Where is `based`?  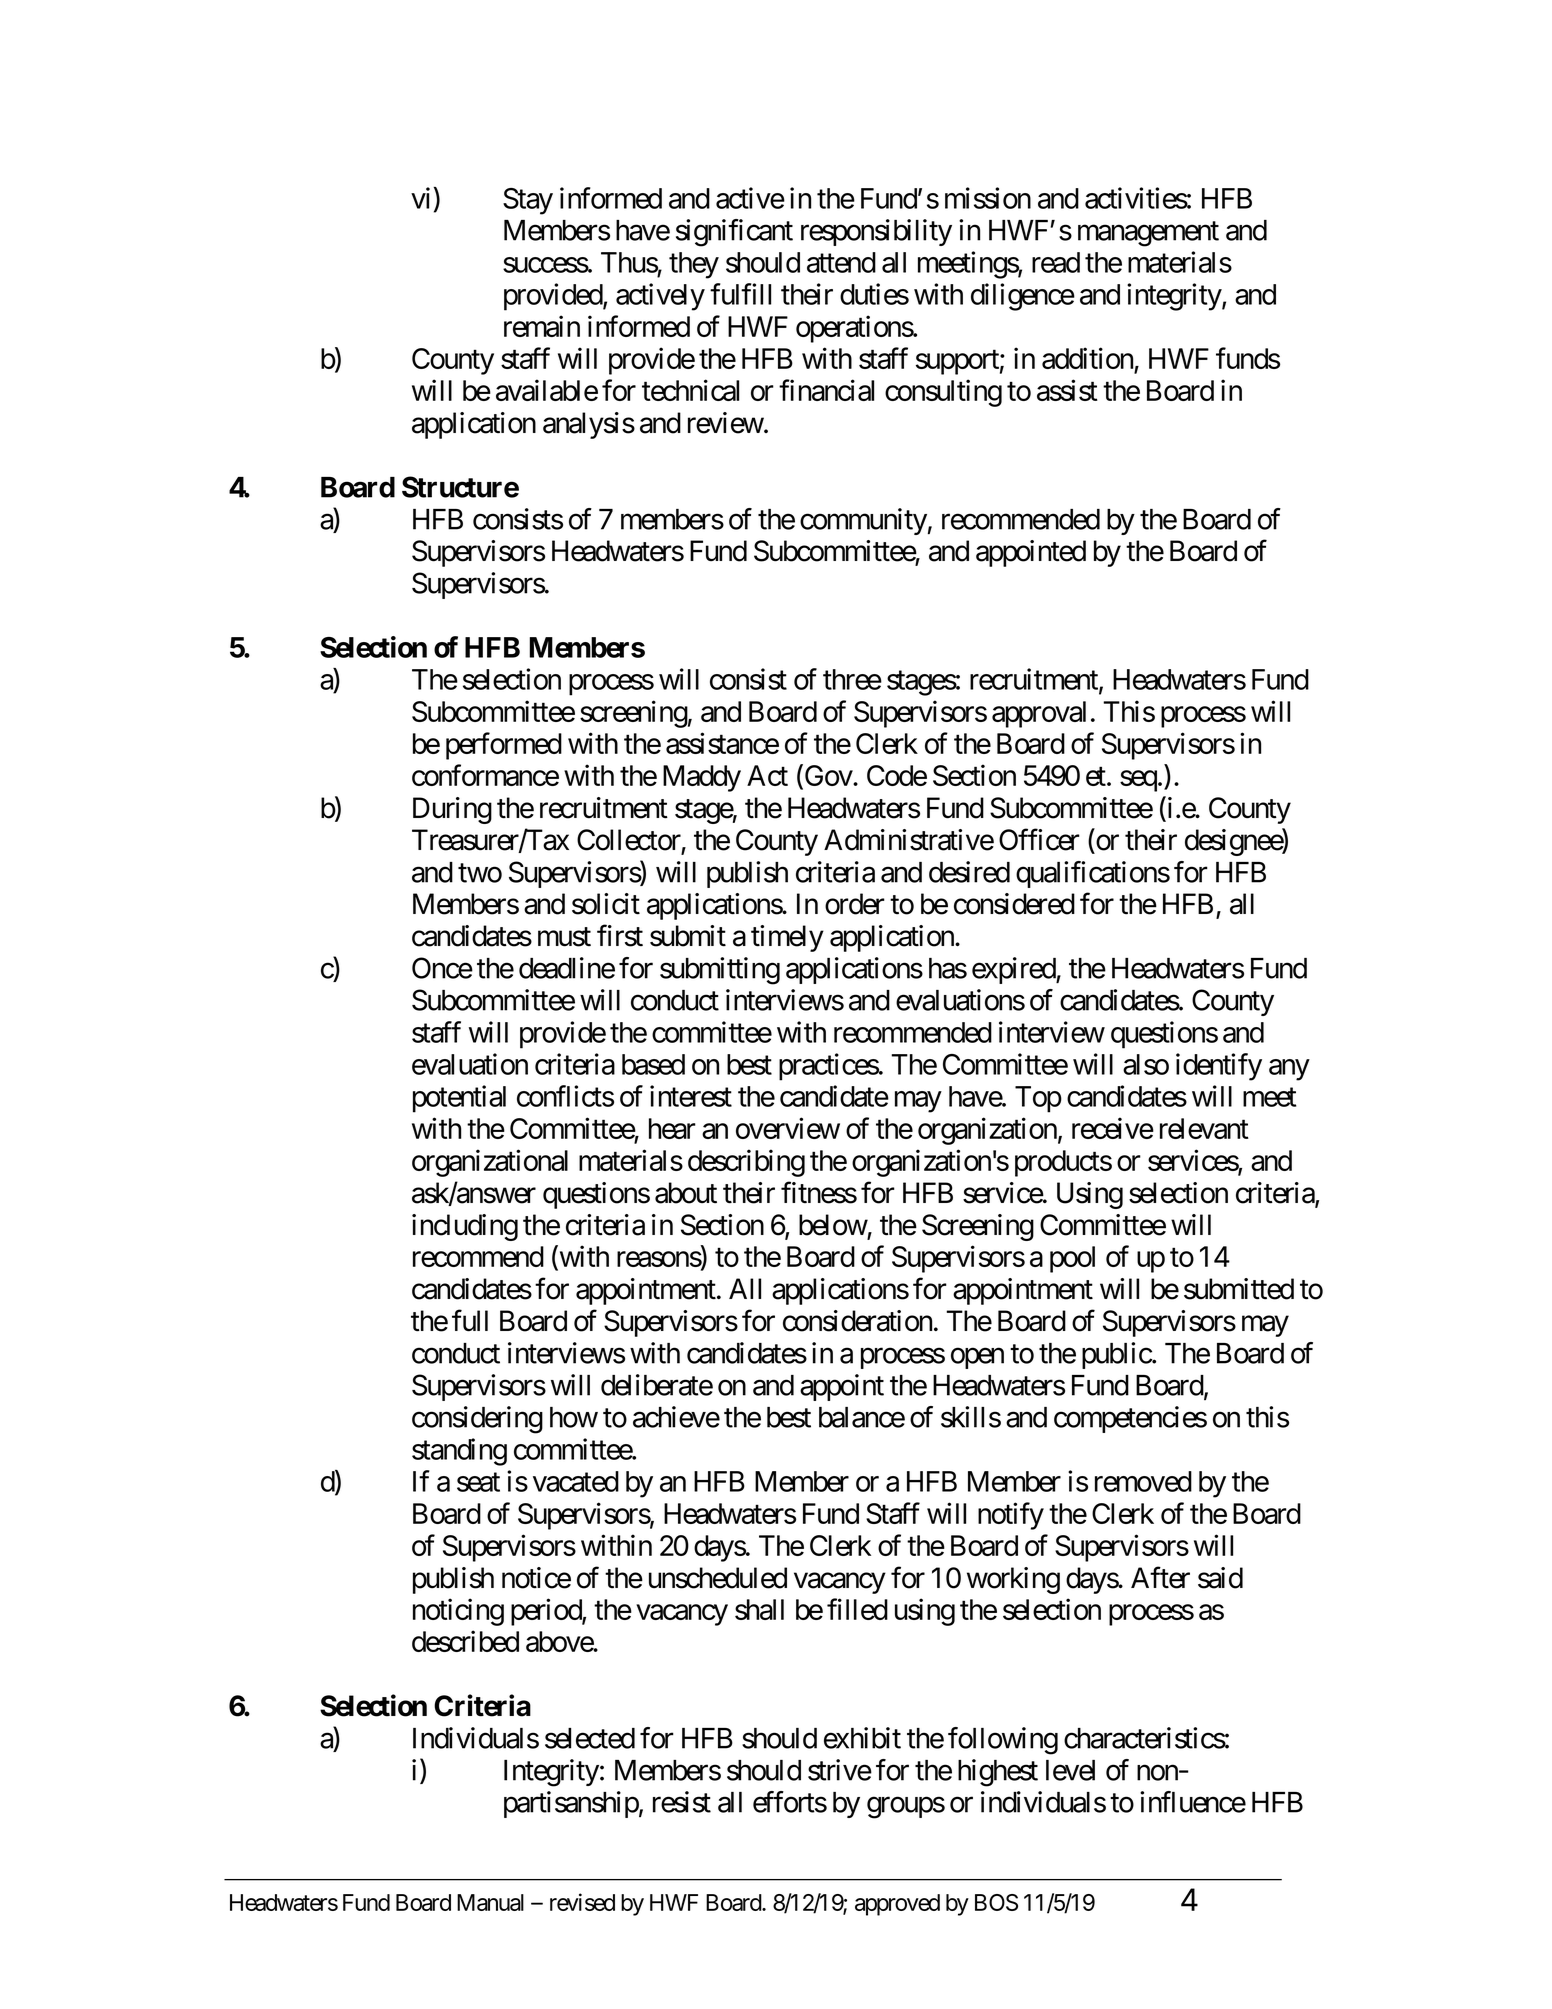
based is located at coordinates (653, 1064).
